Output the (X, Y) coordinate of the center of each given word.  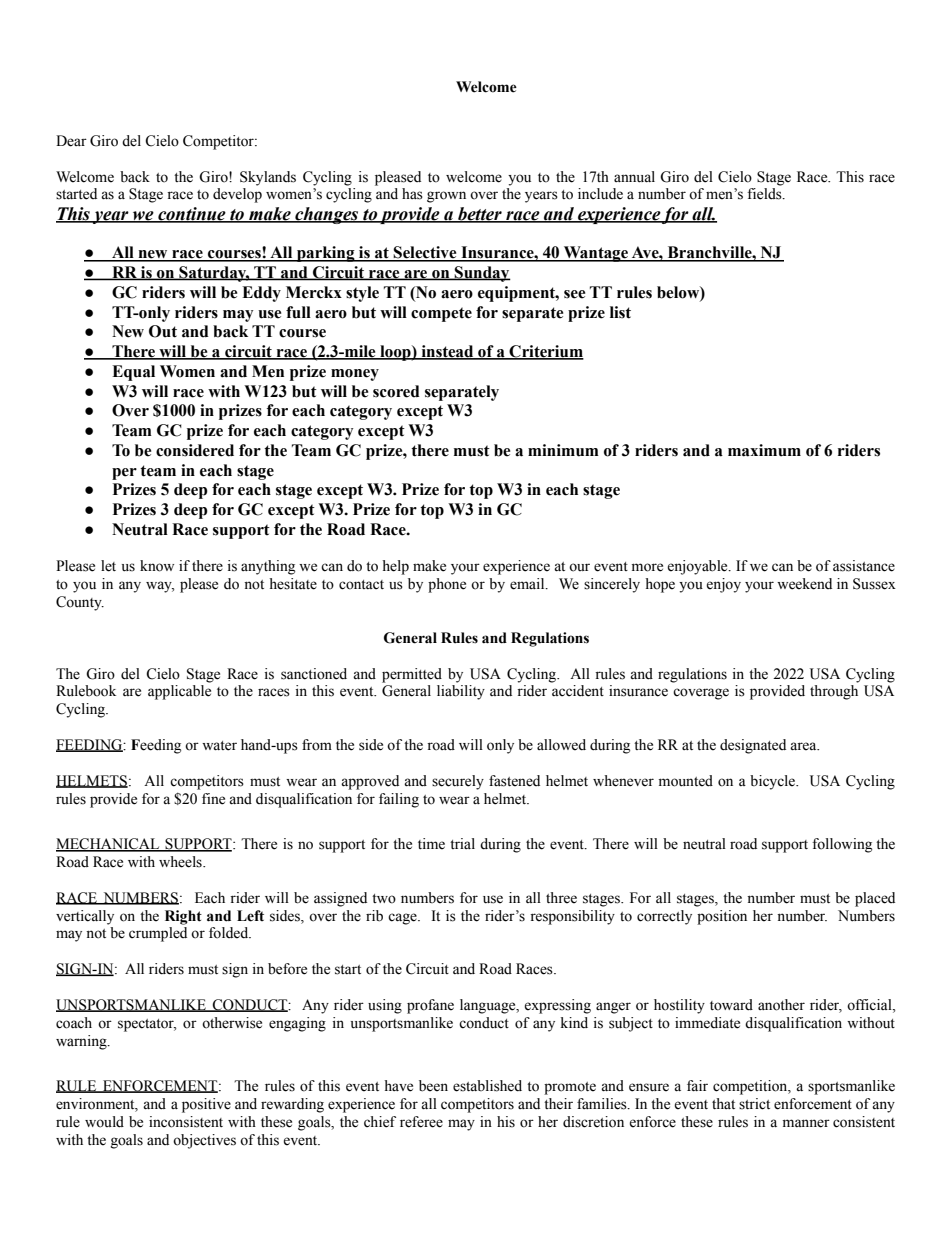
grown (446, 197)
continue (192, 215)
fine (213, 799)
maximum (764, 450)
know (157, 566)
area (804, 746)
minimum (563, 450)
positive (206, 1105)
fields (765, 194)
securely (458, 782)
